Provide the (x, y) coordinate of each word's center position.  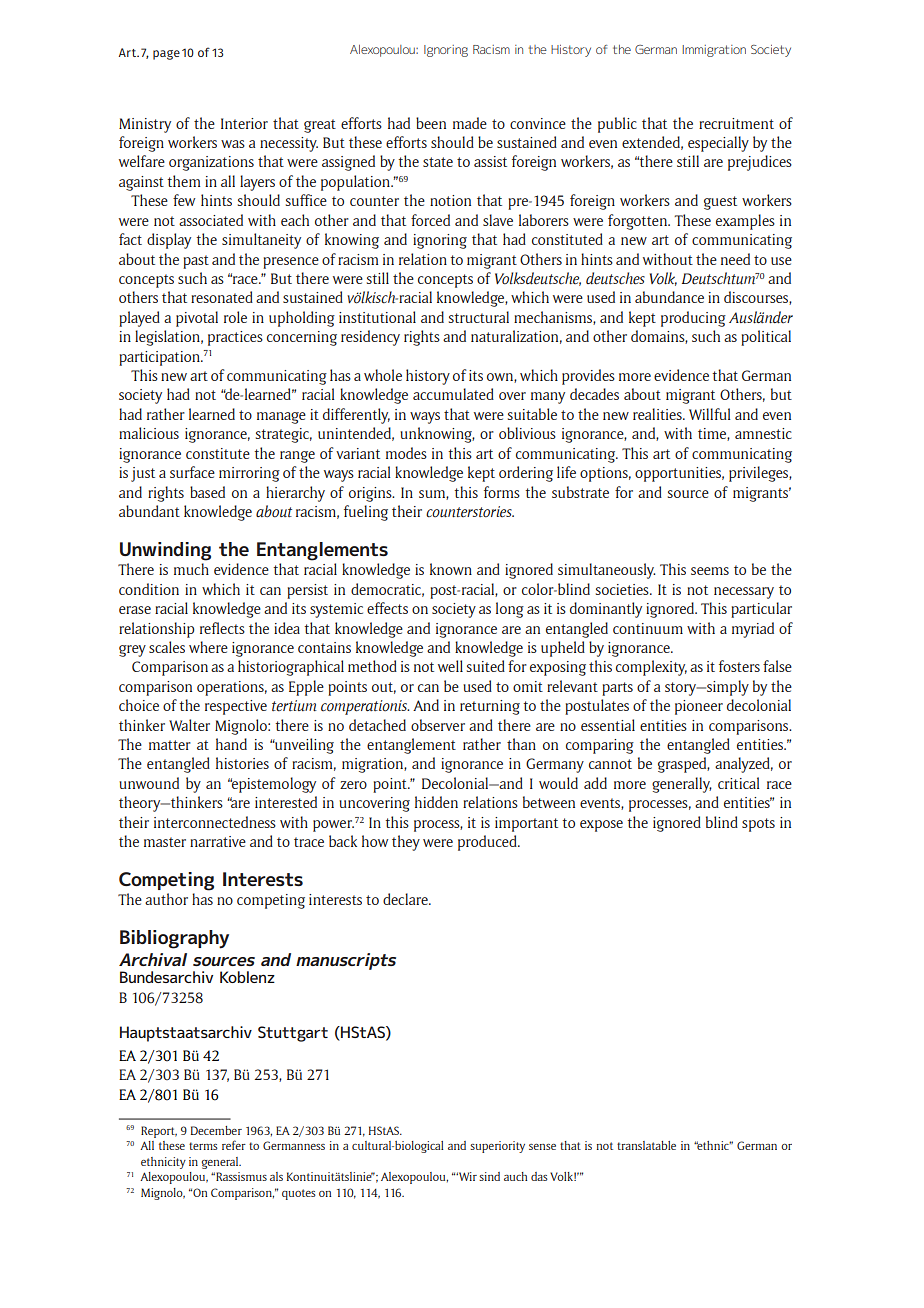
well (450, 666)
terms (203, 1146)
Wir (466, 1176)
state (438, 162)
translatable (646, 1145)
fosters (739, 666)
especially (718, 144)
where (208, 647)
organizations (211, 163)
